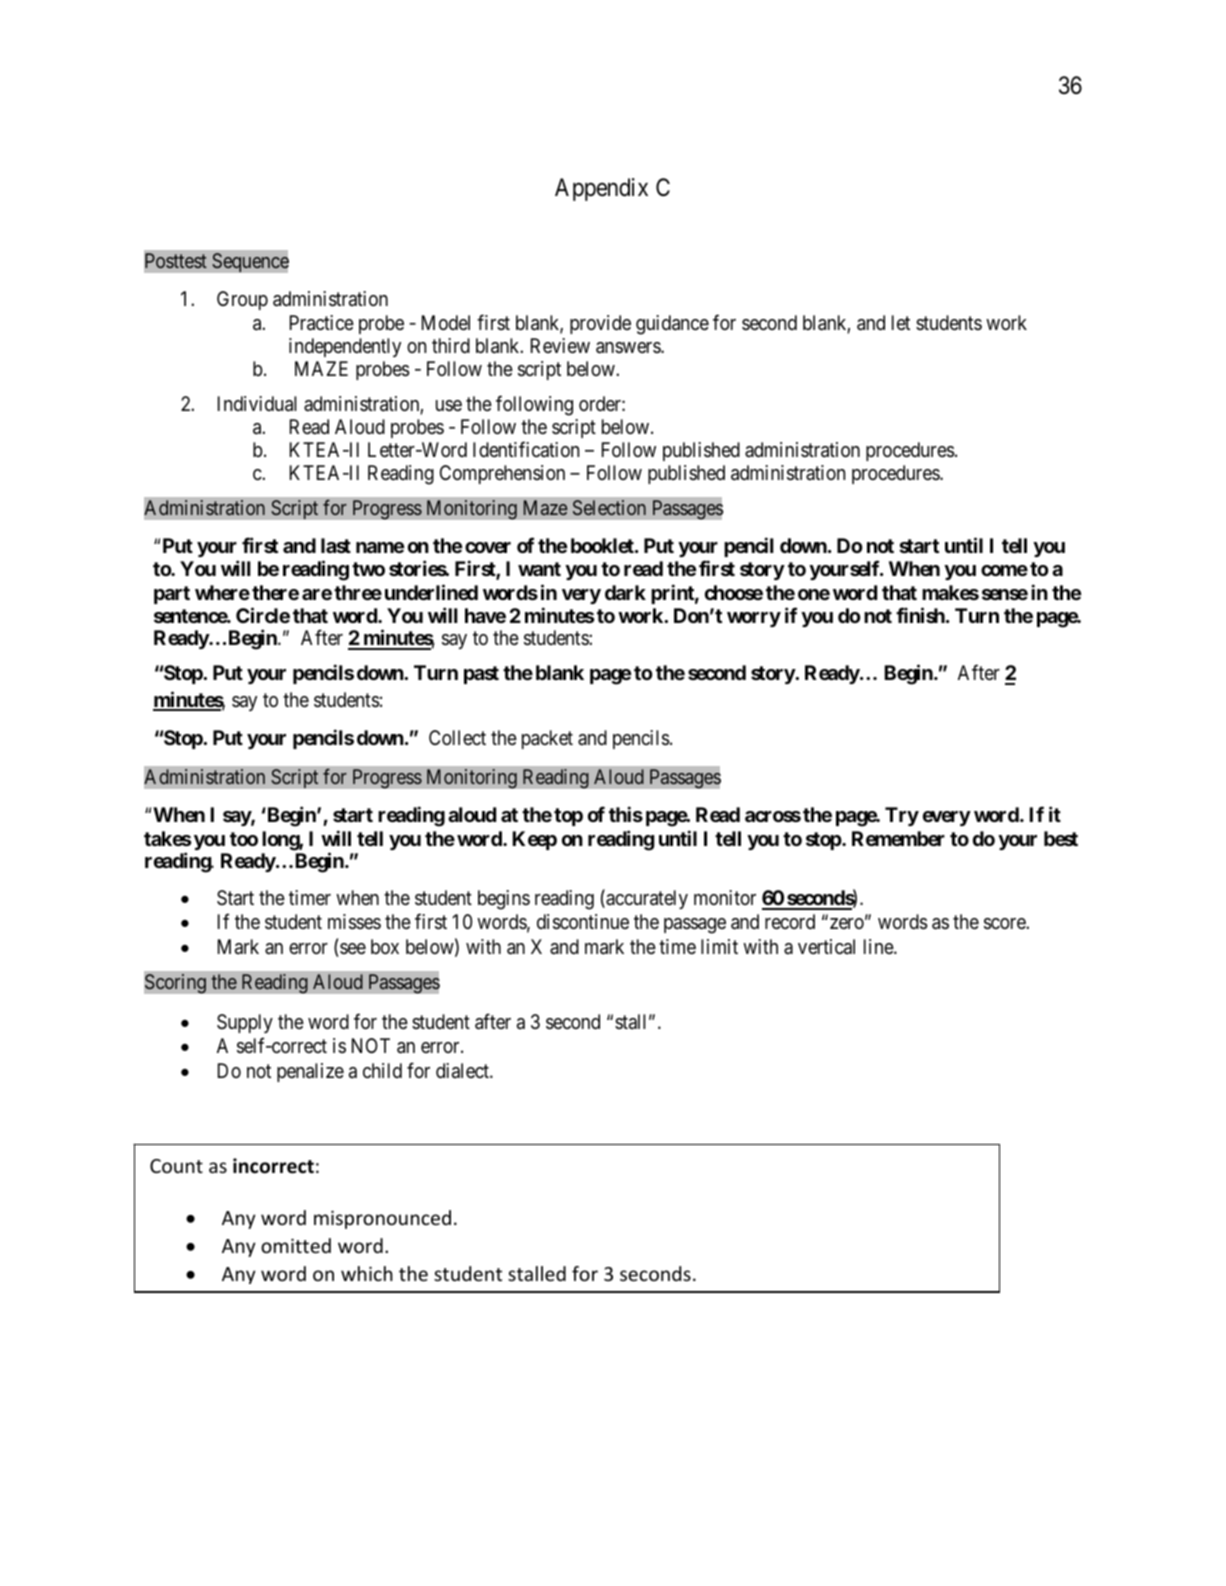  Describe the element at coordinates (583, 922) in the page. I see `discontinue` at that location.
